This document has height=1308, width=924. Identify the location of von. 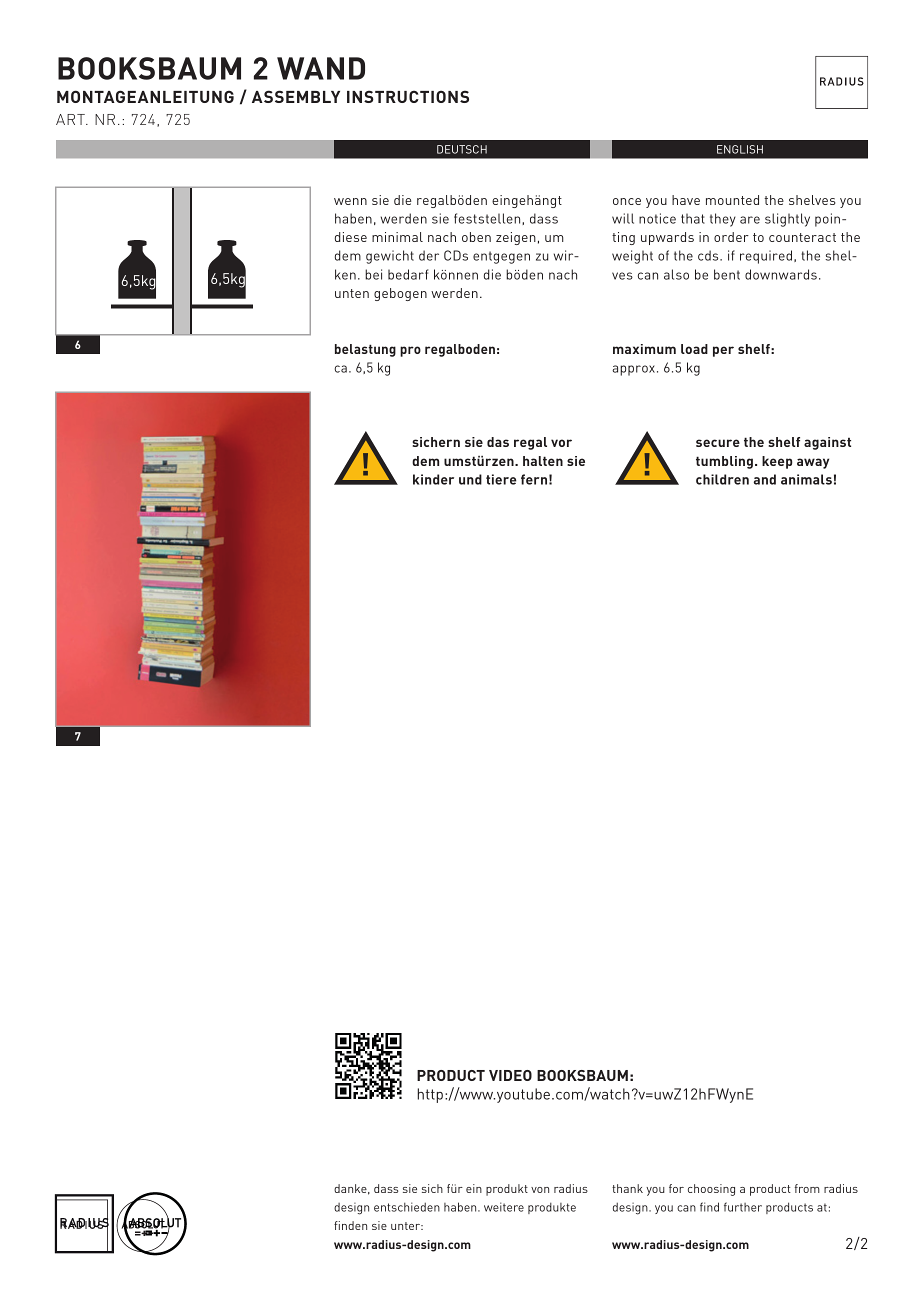
(540, 1190).
